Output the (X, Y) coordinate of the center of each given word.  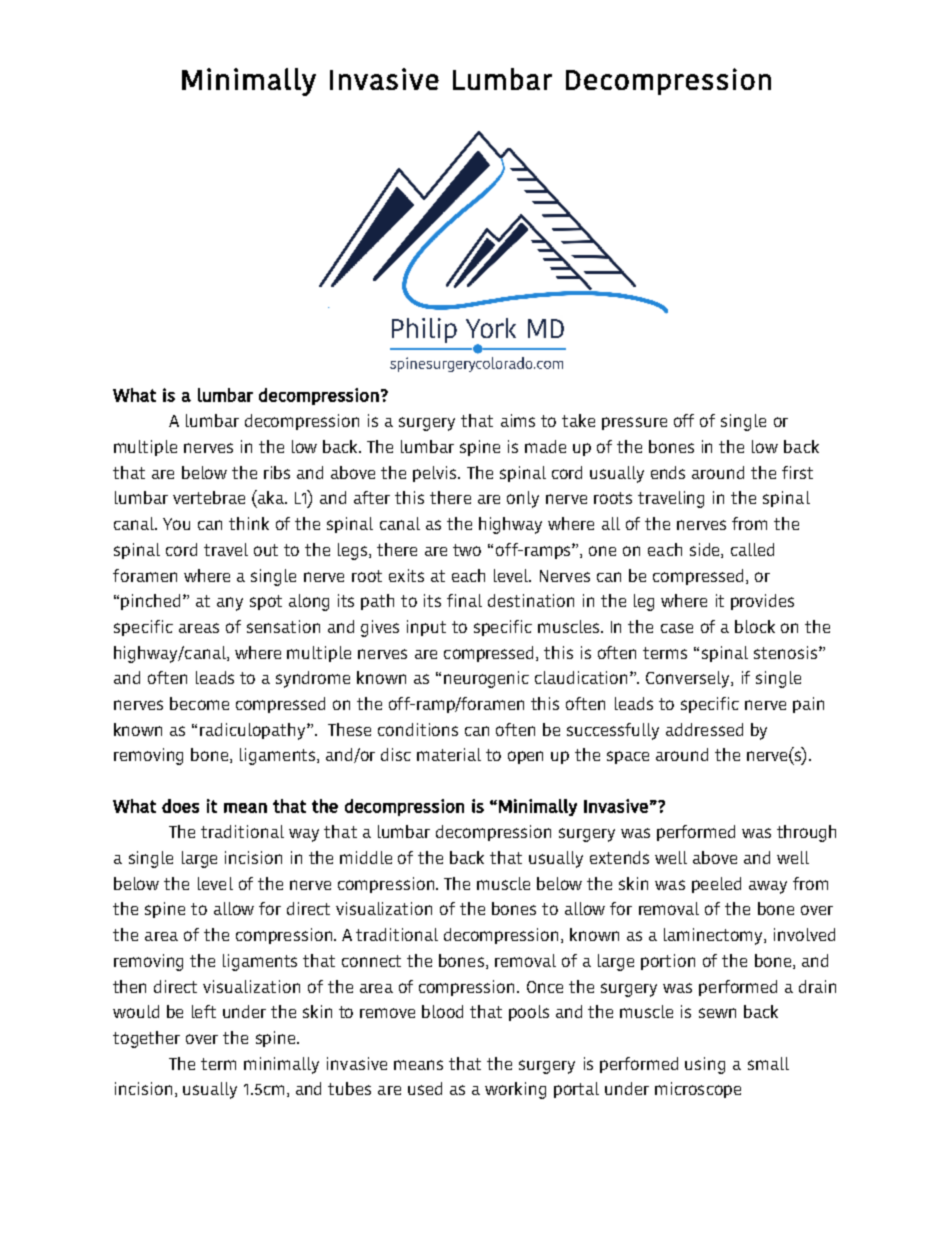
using (705, 1065)
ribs (277, 472)
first (797, 472)
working (515, 1090)
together (146, 1039)
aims (518, 420)
